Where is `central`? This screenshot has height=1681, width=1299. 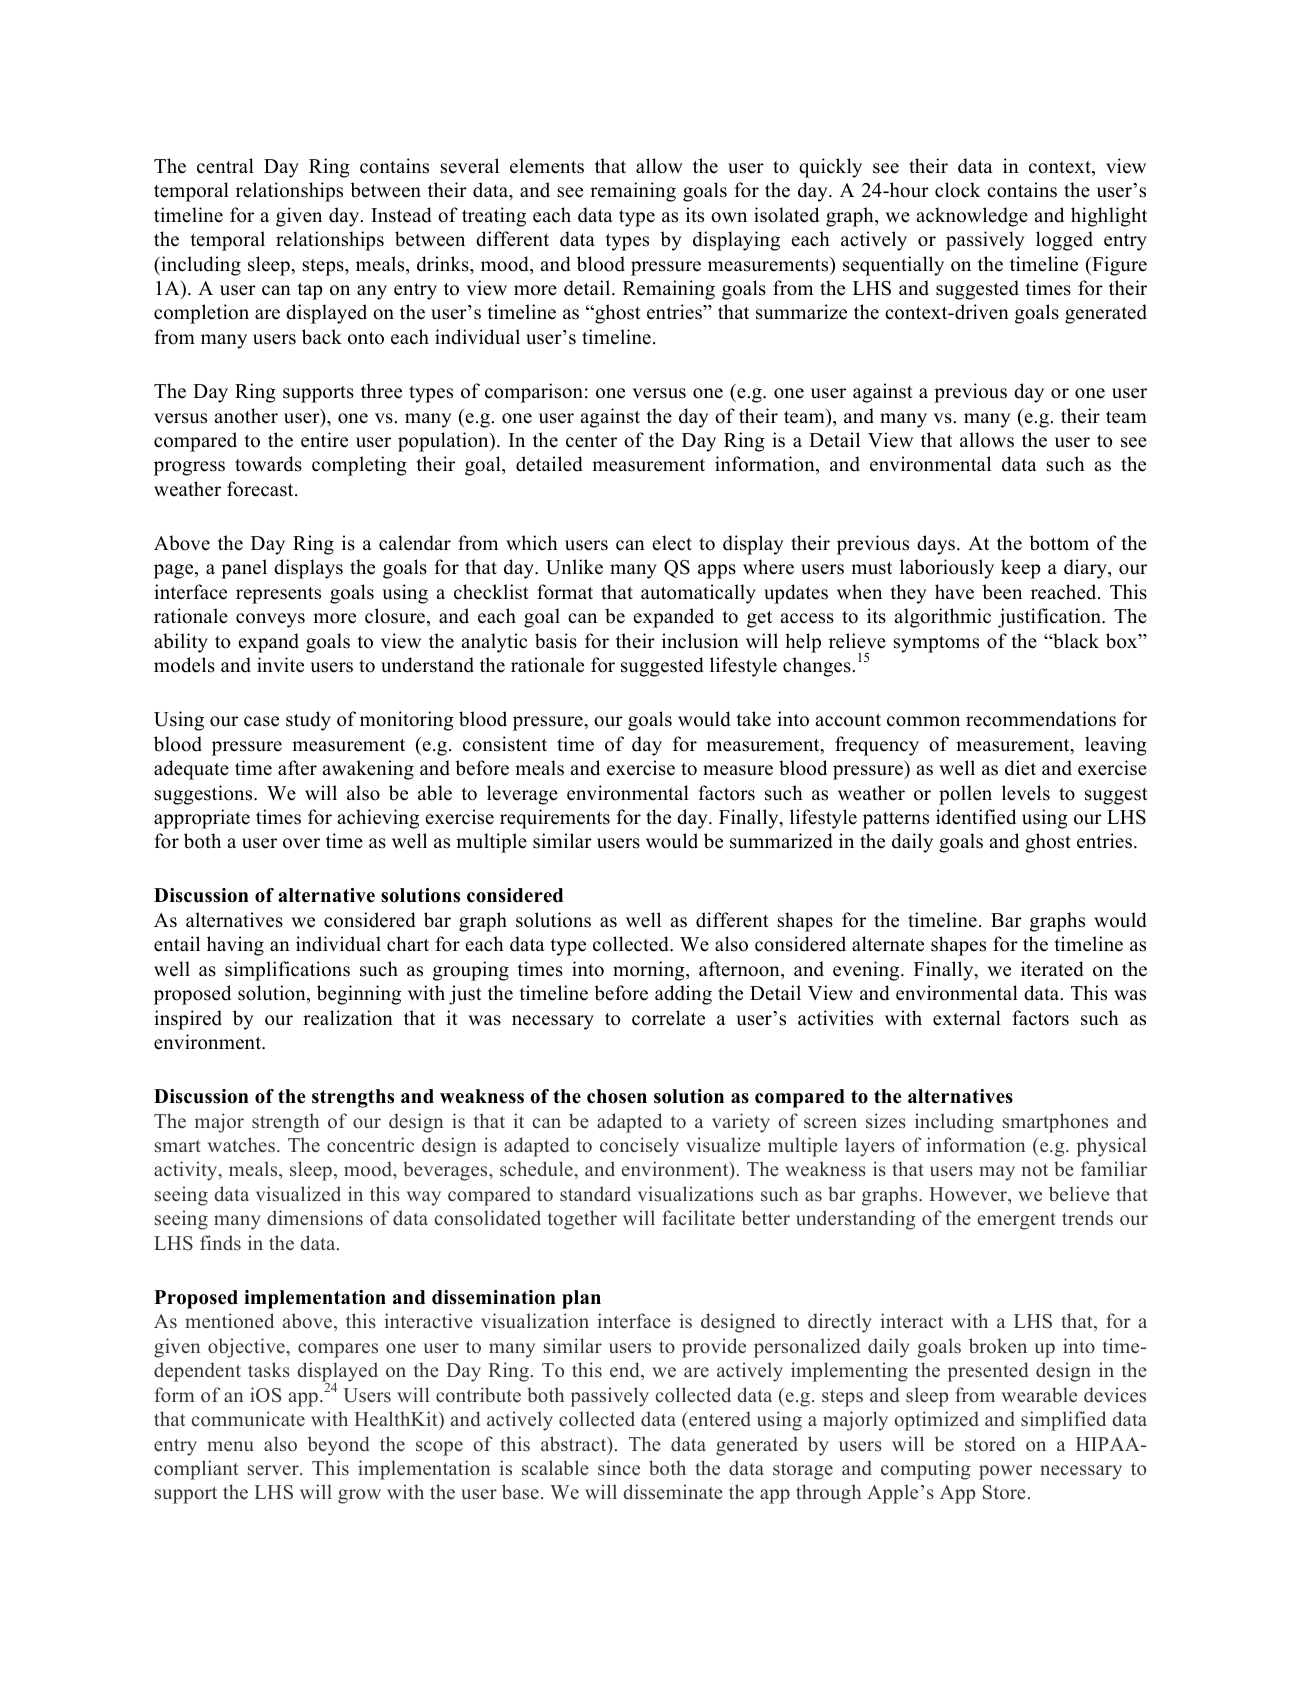
central is located at coordinates (225, 166).
